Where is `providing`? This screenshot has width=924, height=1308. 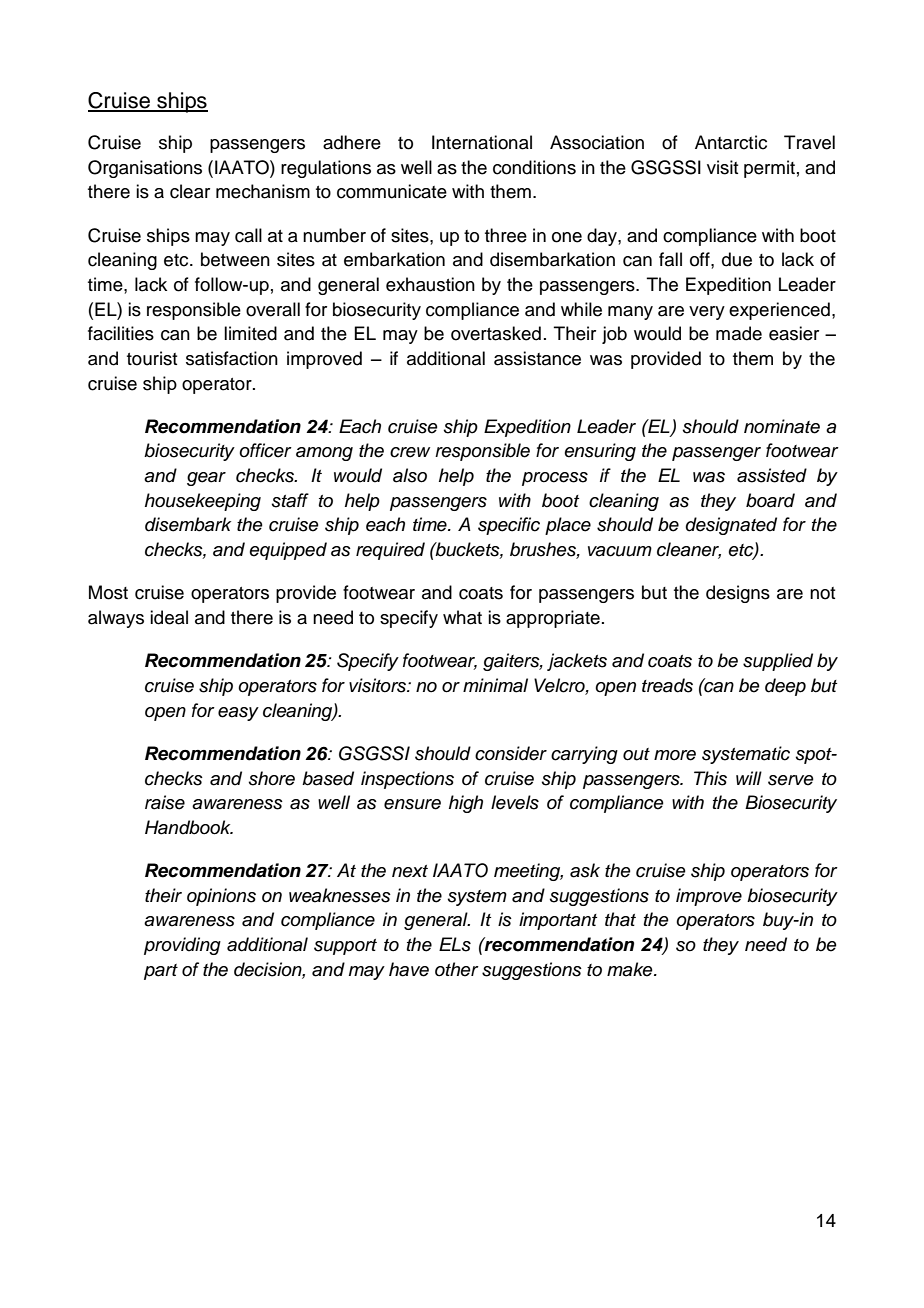 providing is located at coordinates (182, 946).
